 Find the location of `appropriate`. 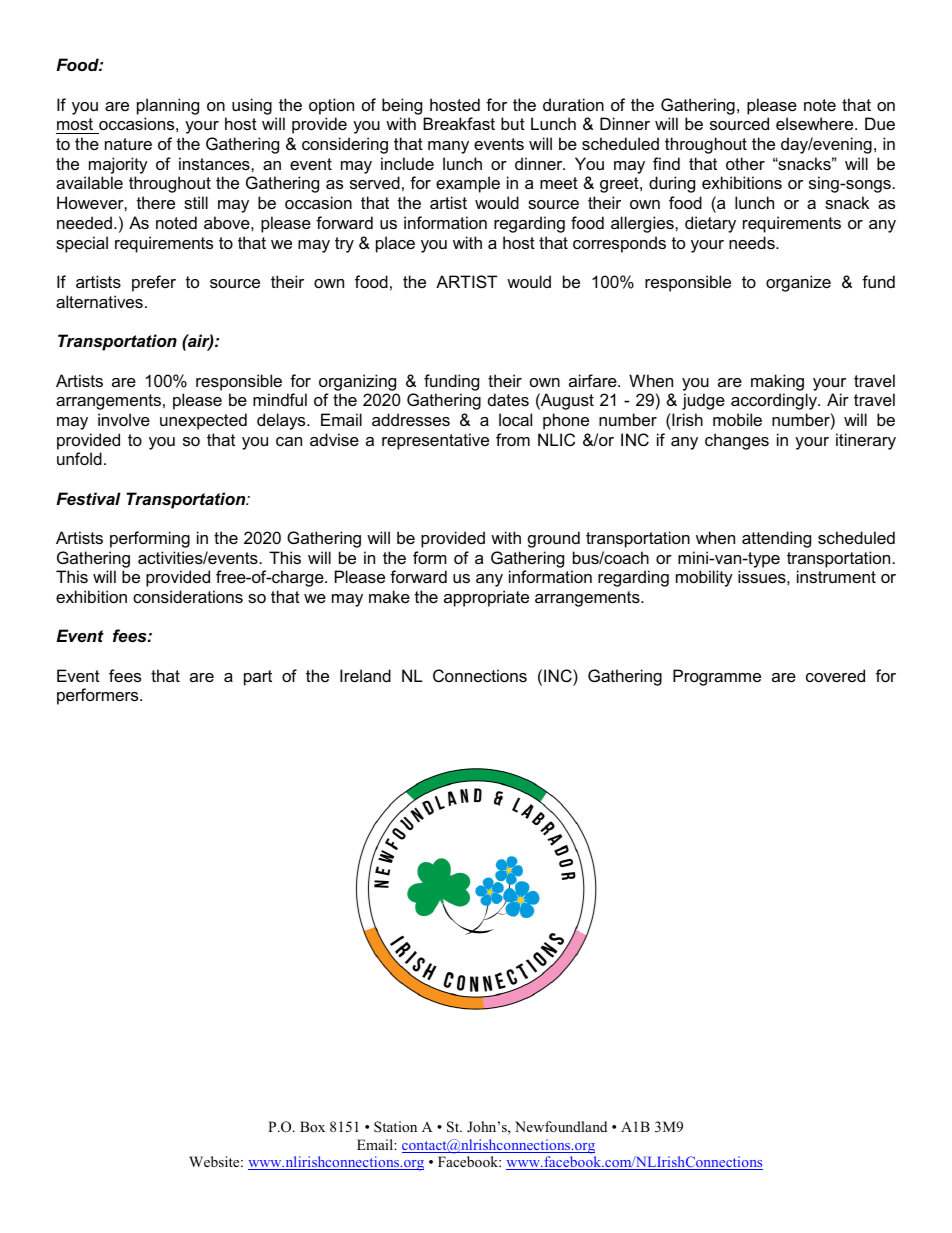

appropriate is located at coordinates (486, 598).
